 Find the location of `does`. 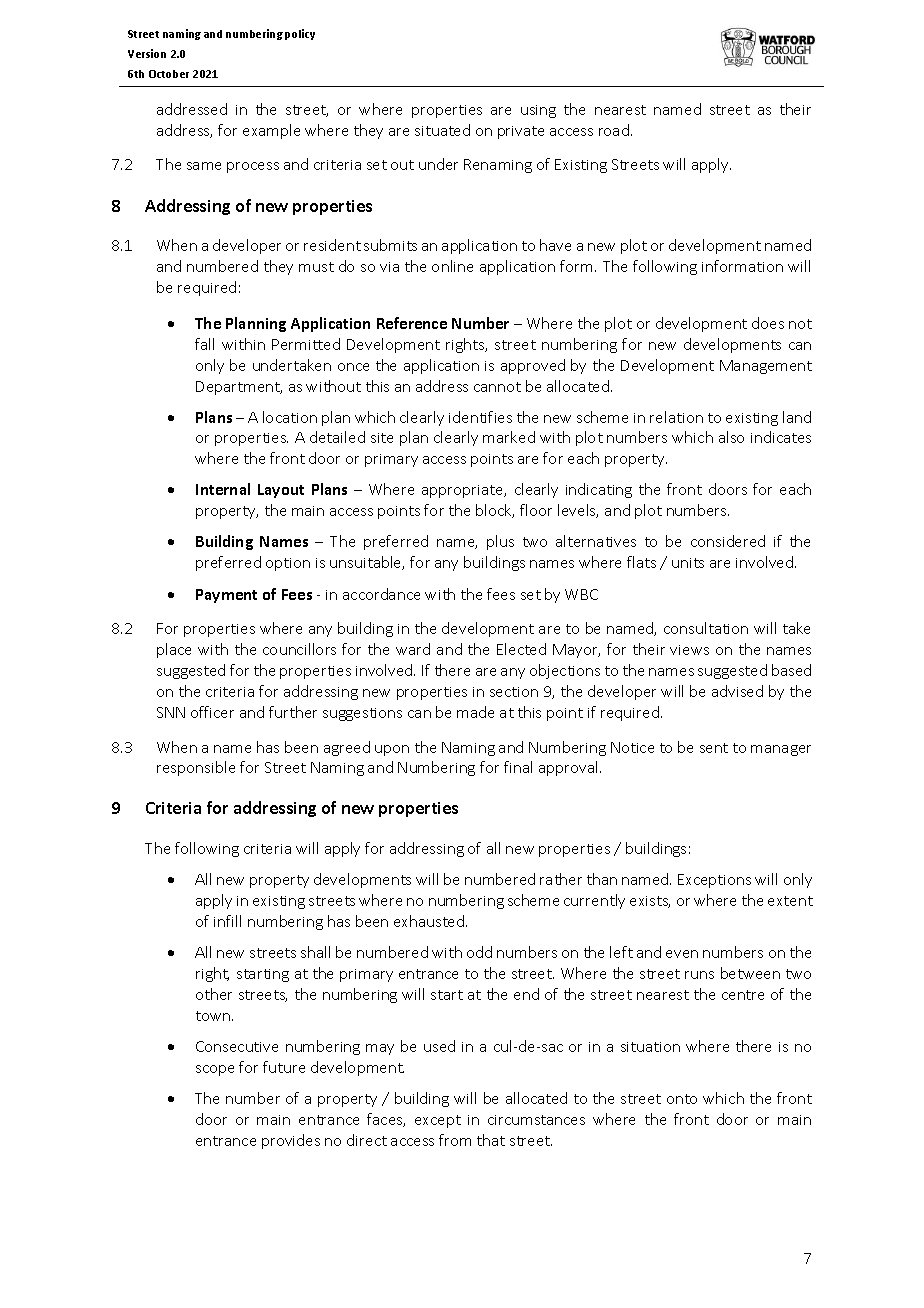

does is located at coordinates (768, 323).
